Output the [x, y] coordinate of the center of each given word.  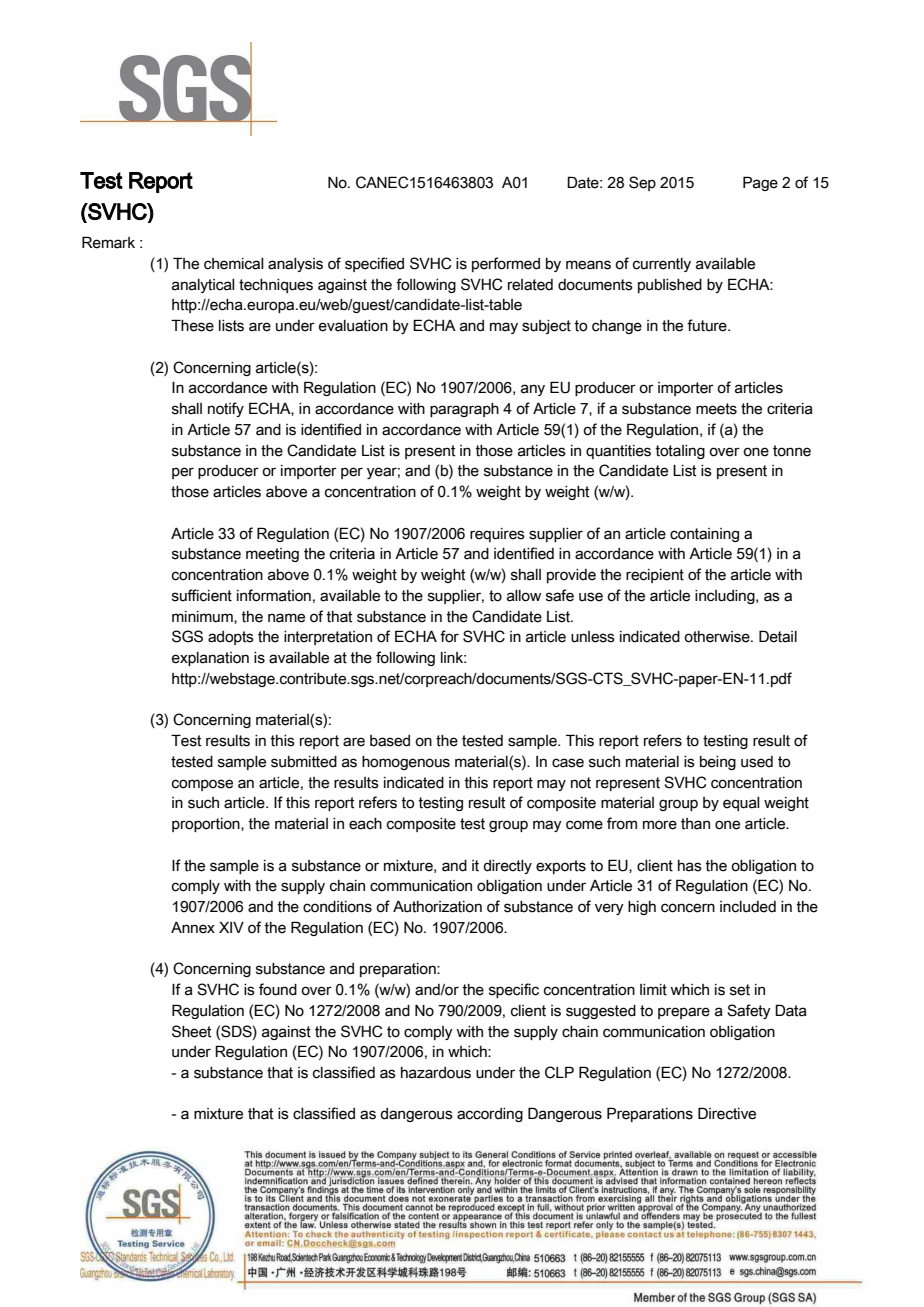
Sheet [191, 1031]
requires [497, 535]
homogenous [406, 763]
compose [202, 785]
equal [741, 804]
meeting [272, 555]
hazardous [436, 1073]
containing [704, 535]
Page [760, 183]
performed [506, 264]
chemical [234, 264]
